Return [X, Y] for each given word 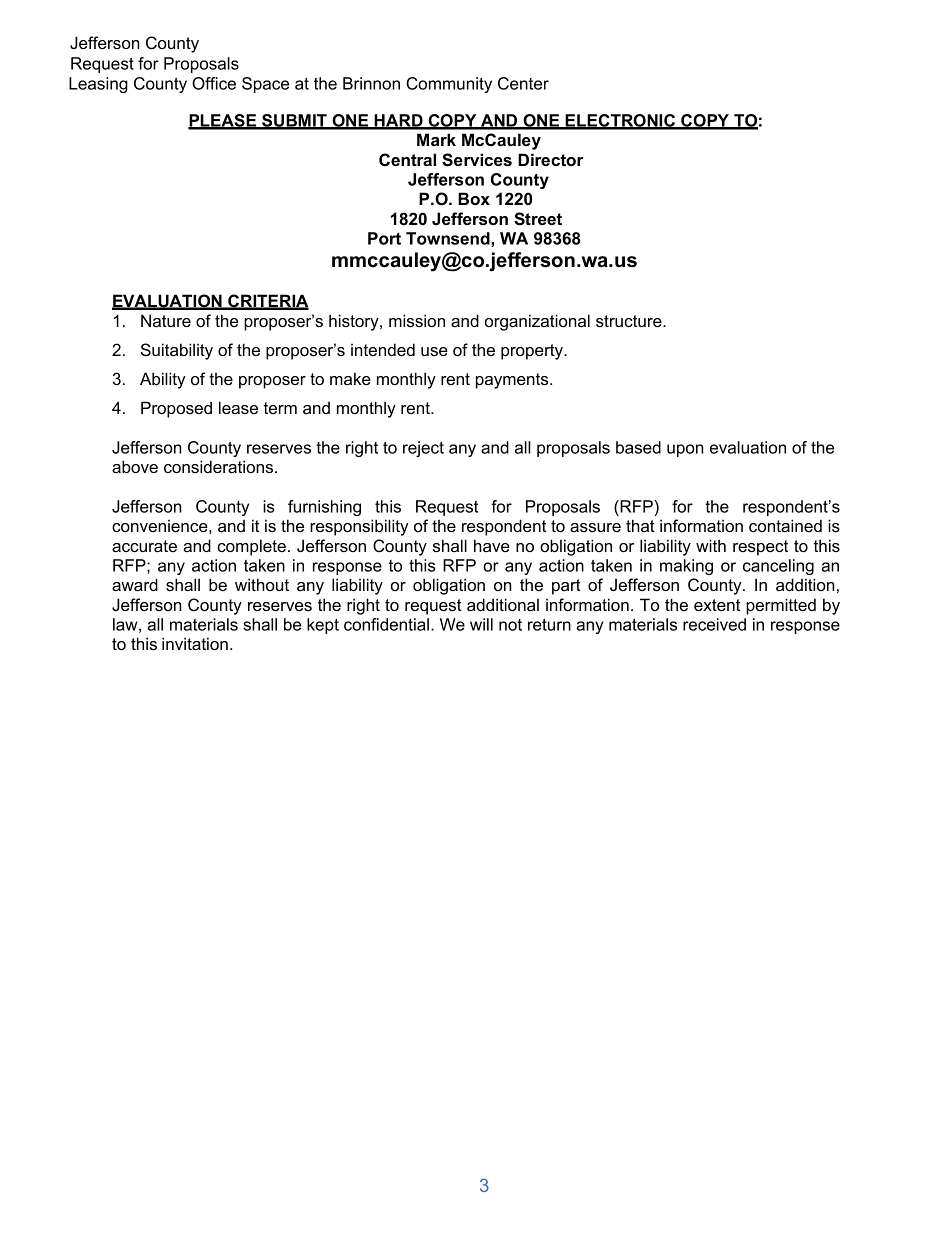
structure [630, 321]
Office [214, 83]
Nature [166, 320]
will [481, 624]
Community [449, 85]
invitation [195, 643]
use [434, 351]
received [714, 624]
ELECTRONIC [621, 121]
